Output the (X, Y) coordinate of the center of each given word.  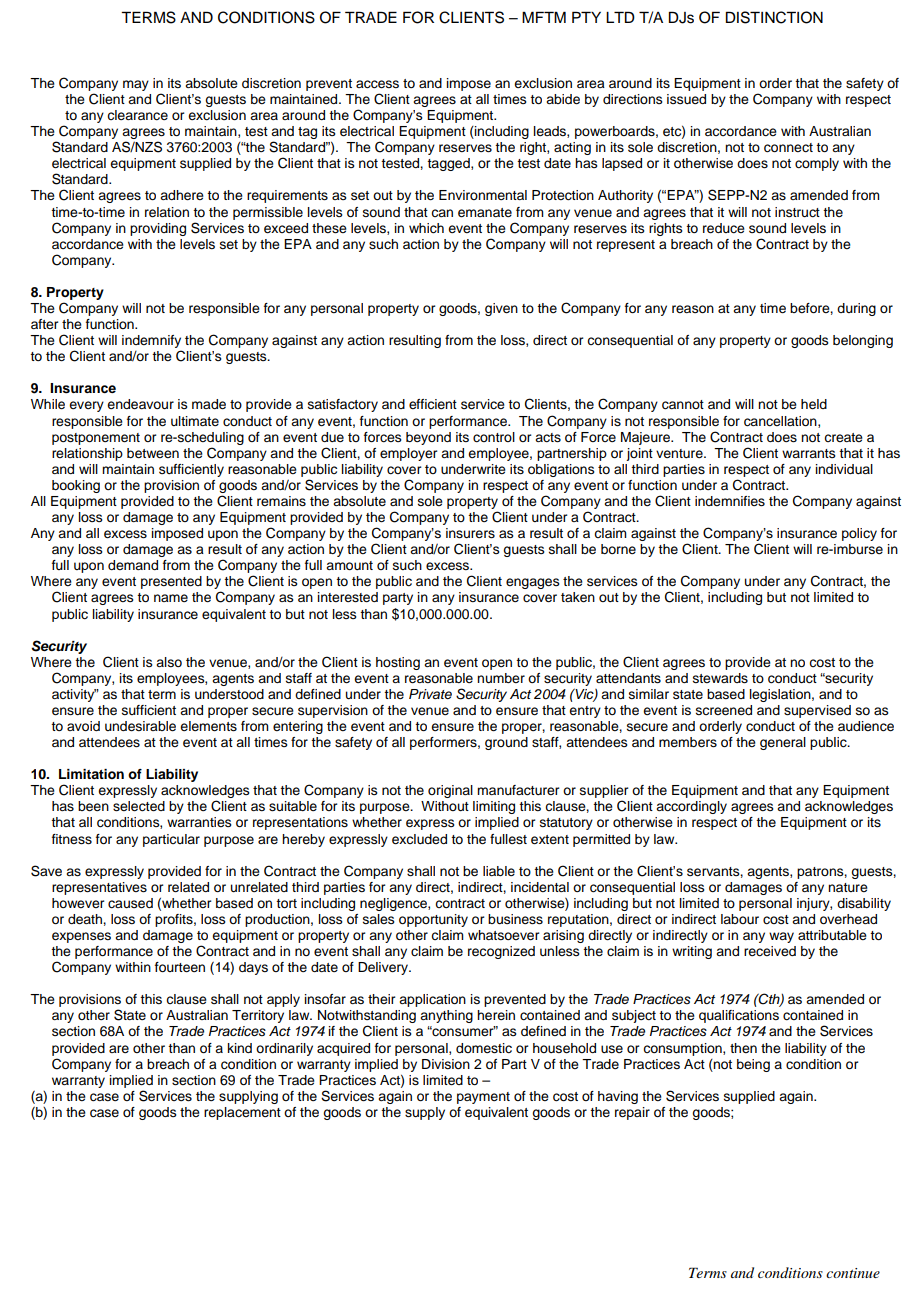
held (814, 404)
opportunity (433, 920)
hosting (398, 663)
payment (483, 1098)
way (781, 937)
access (377, 84)
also (169, 662)
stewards (720, 678)
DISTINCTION (774, 17)
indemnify (152, 343)
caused (130, 903)
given (501, 309)
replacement (242, 1113)
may (136, 85)
